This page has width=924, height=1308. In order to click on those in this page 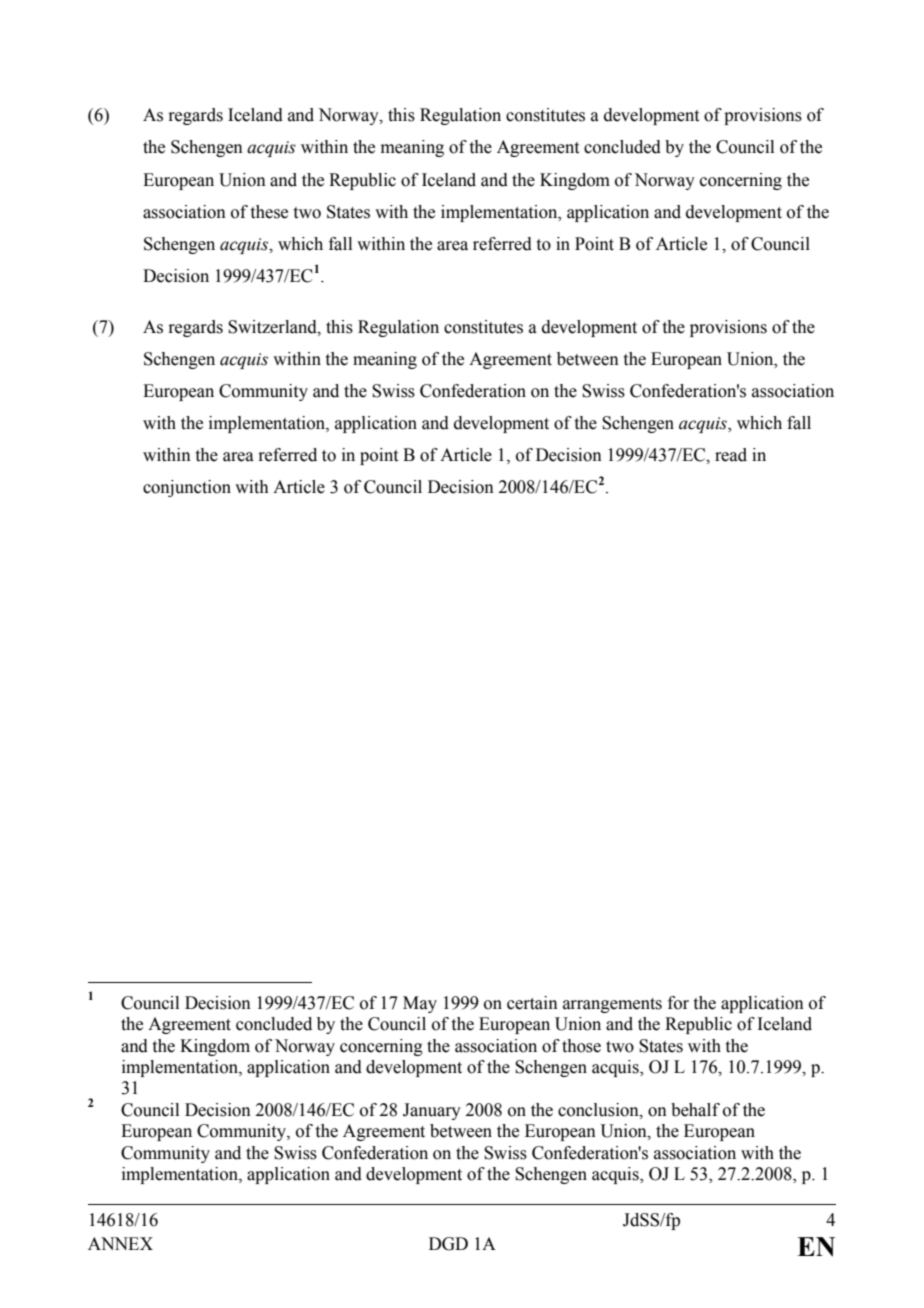, I will do `click(581, 1046)`.
